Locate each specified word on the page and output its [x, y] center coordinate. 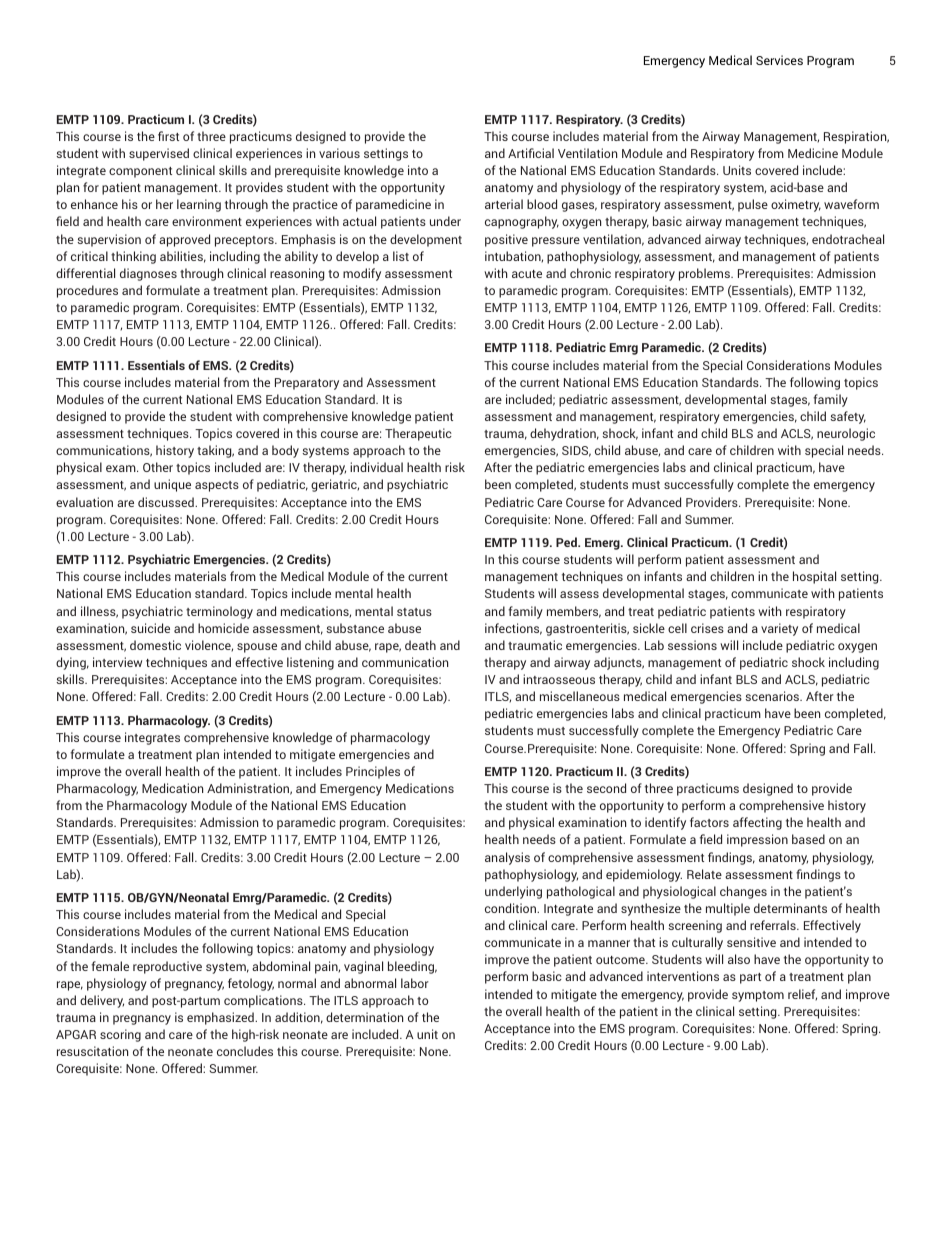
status [414, 612]
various [339, 153]
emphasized [221, 1018]
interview [117, 662]
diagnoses [148, 274]
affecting [757, 823]
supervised [159, 154]
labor [415, 983]
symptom [758, 996]
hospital [814, 577]
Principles [373, 772]
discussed [167, 502]
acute [527, 274]
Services [779, 60]
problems [705, 274]
